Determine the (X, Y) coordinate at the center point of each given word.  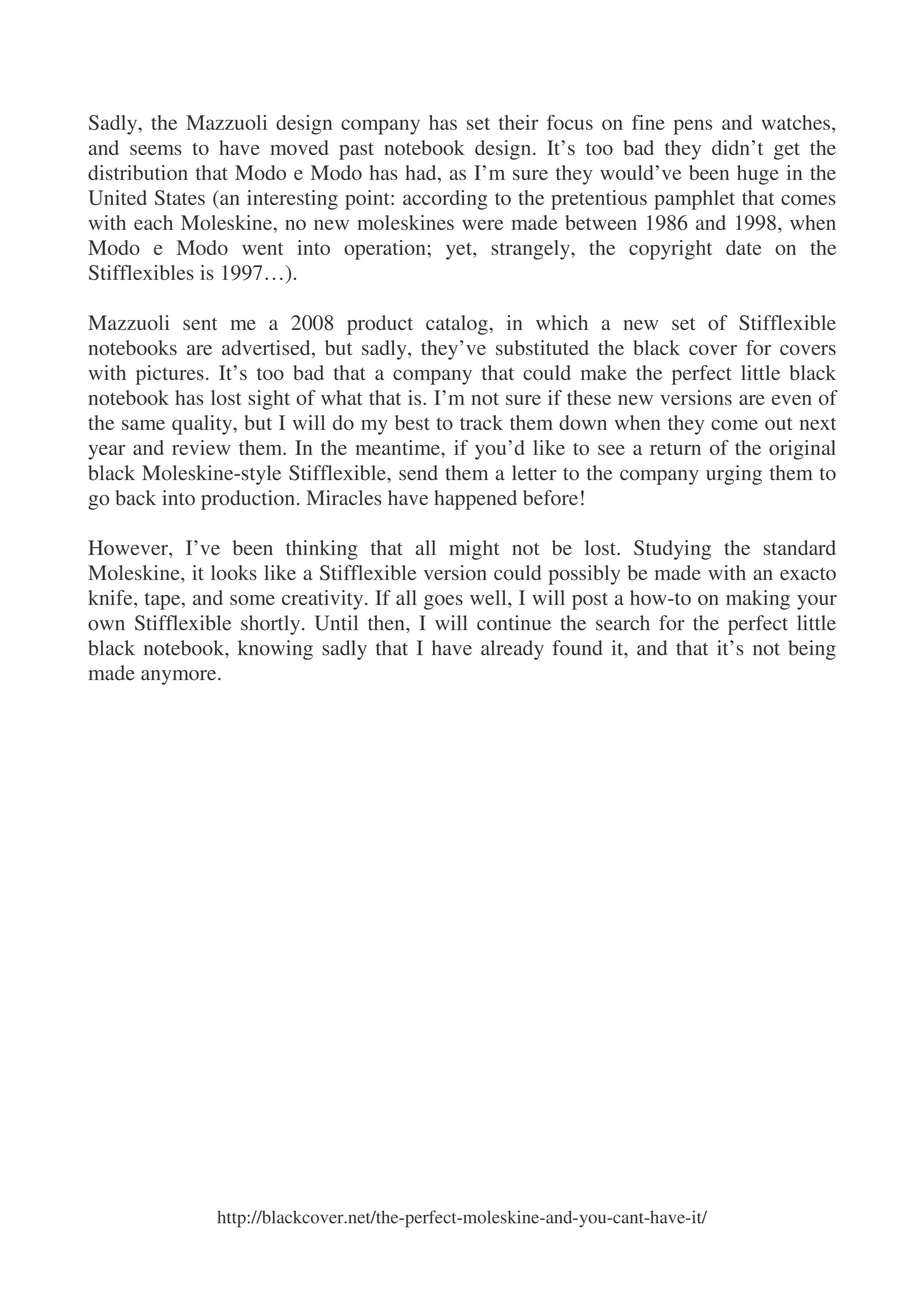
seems (156, 150)
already (512, 650)
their (518, 122)
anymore (180, 677)
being (812, 650)
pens (693, 127)
